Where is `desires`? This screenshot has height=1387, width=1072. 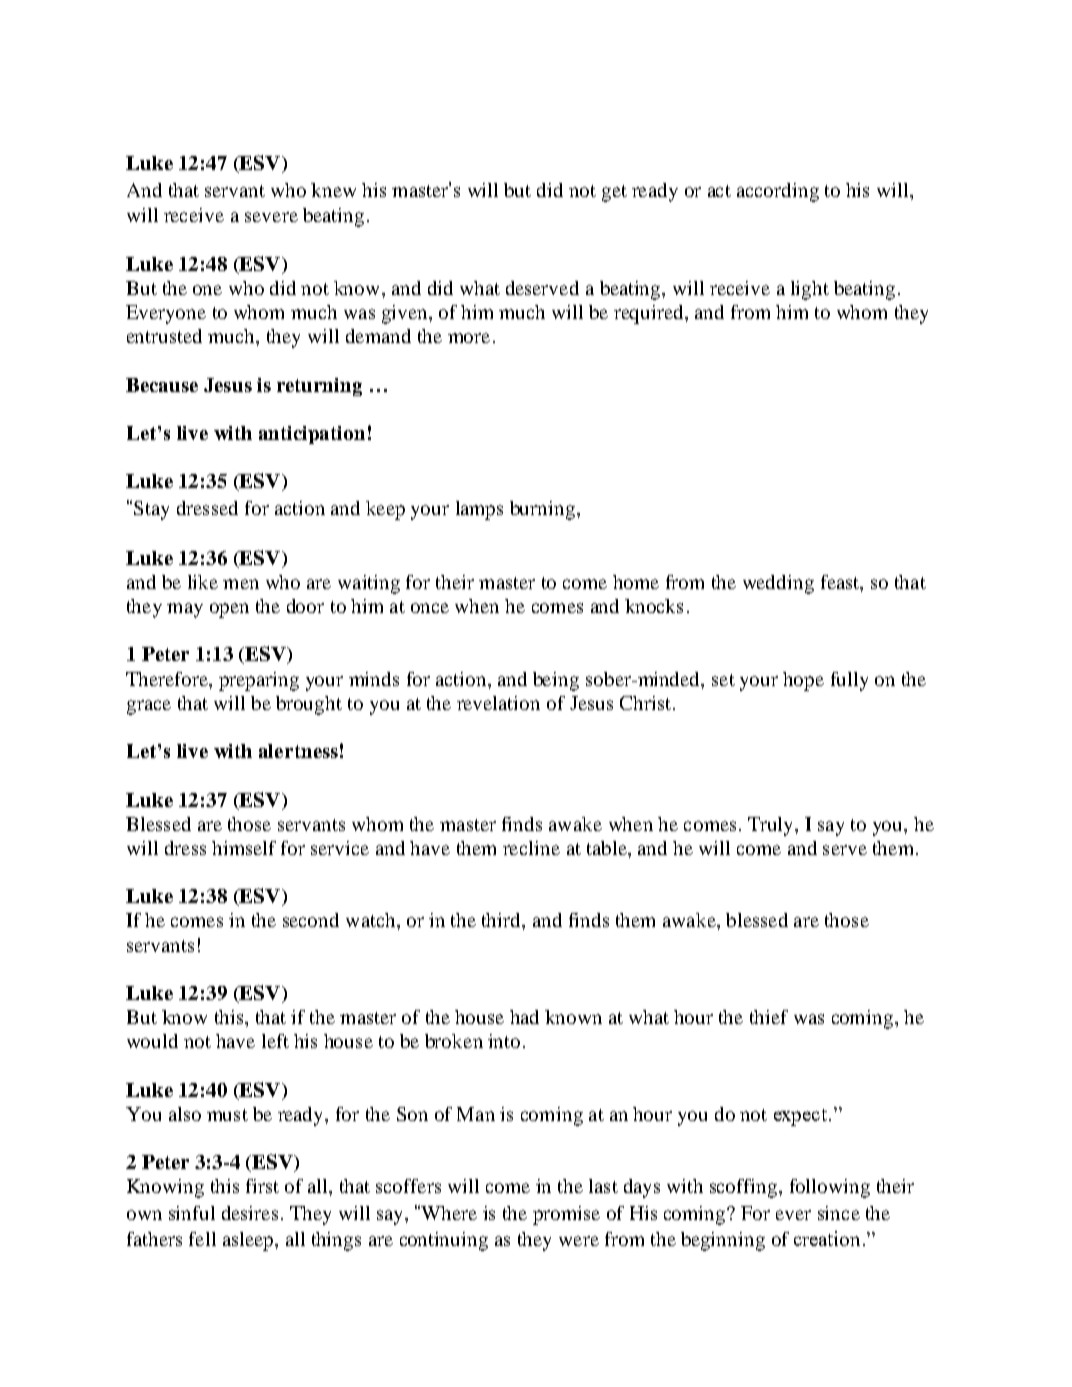 desires is located at coordinates (250, 1213).
